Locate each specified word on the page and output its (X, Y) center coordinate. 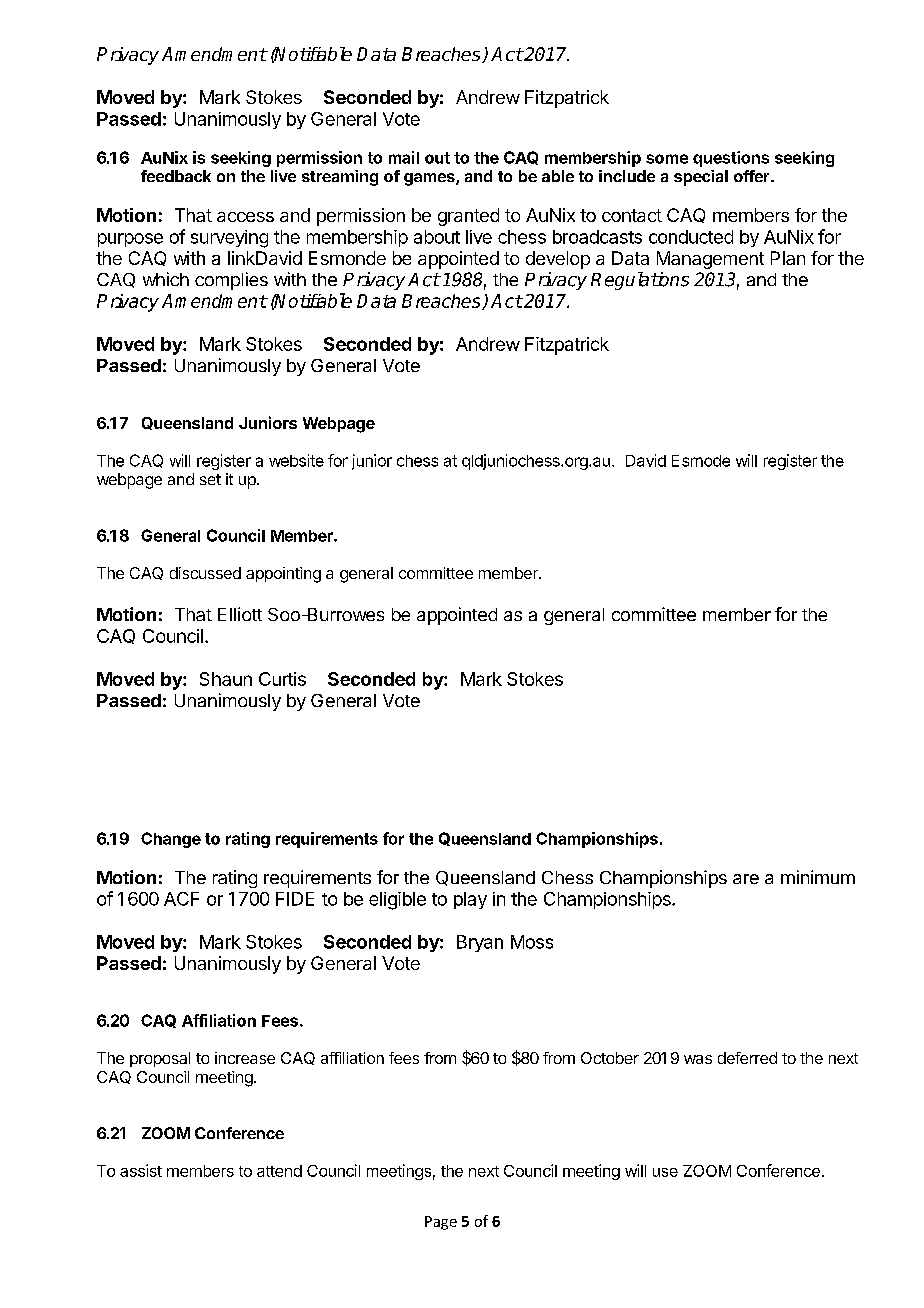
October (610, 1058)
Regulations (640, 281)
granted (468, 217)
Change (171, 840)
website (296, 460)
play (470, 900)
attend (279, 1171)
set (210, 479)
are (746, 879)
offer (753, 176)
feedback (176, 176)
